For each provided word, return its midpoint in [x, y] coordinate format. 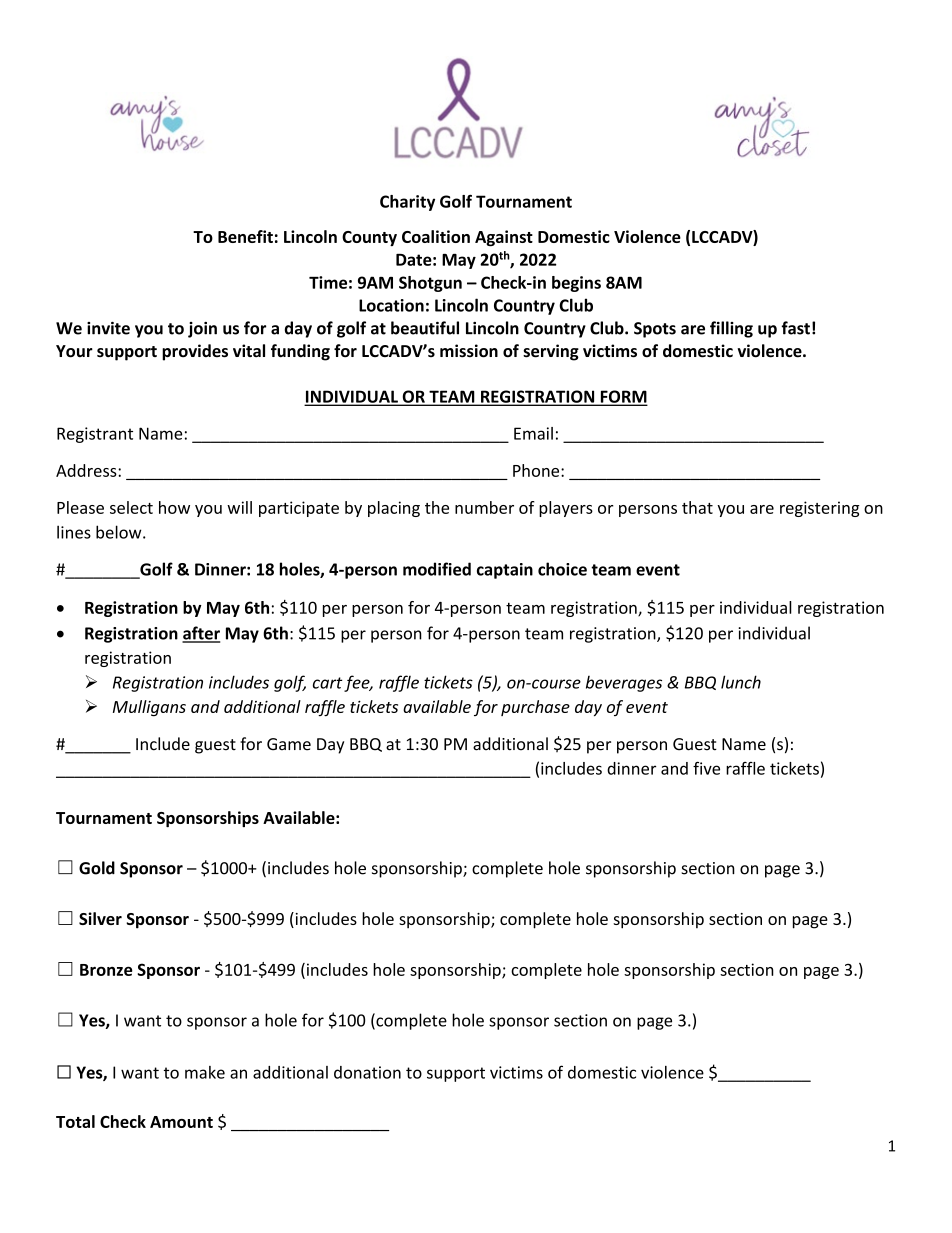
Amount [181, 1122]
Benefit [245, 236]
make [205, 1072]
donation [367, 1072]
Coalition [436, 236]
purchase [535, 708]
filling [731, 329]
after [201, 634]
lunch [741, 682]
